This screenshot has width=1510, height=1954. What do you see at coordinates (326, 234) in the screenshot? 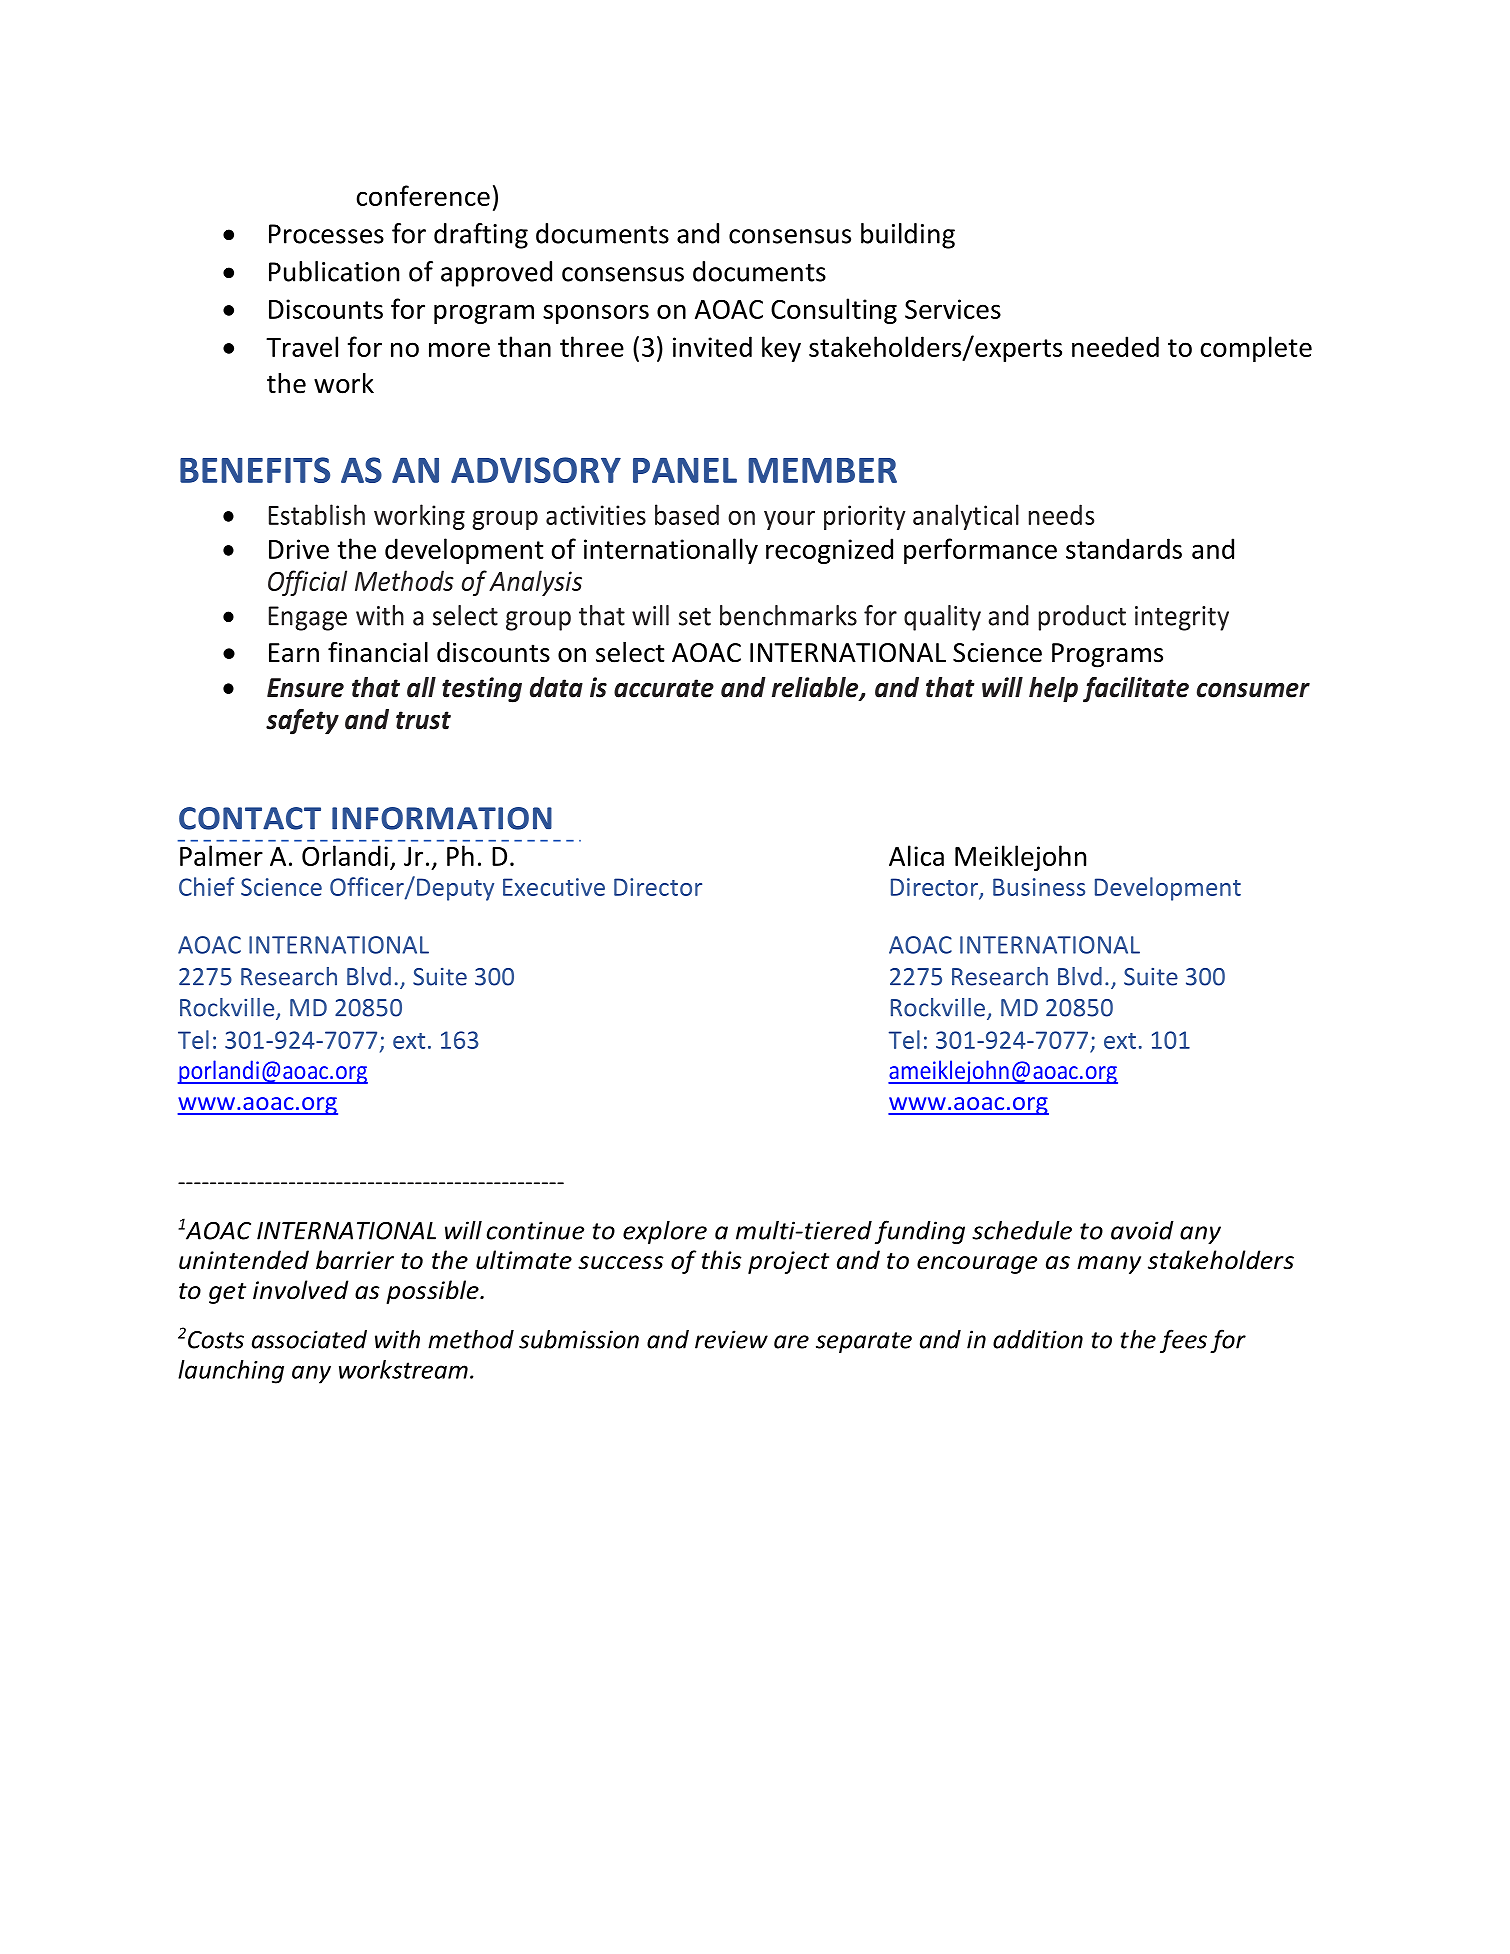
I see `Processes` at bounding box center [326, 234].
